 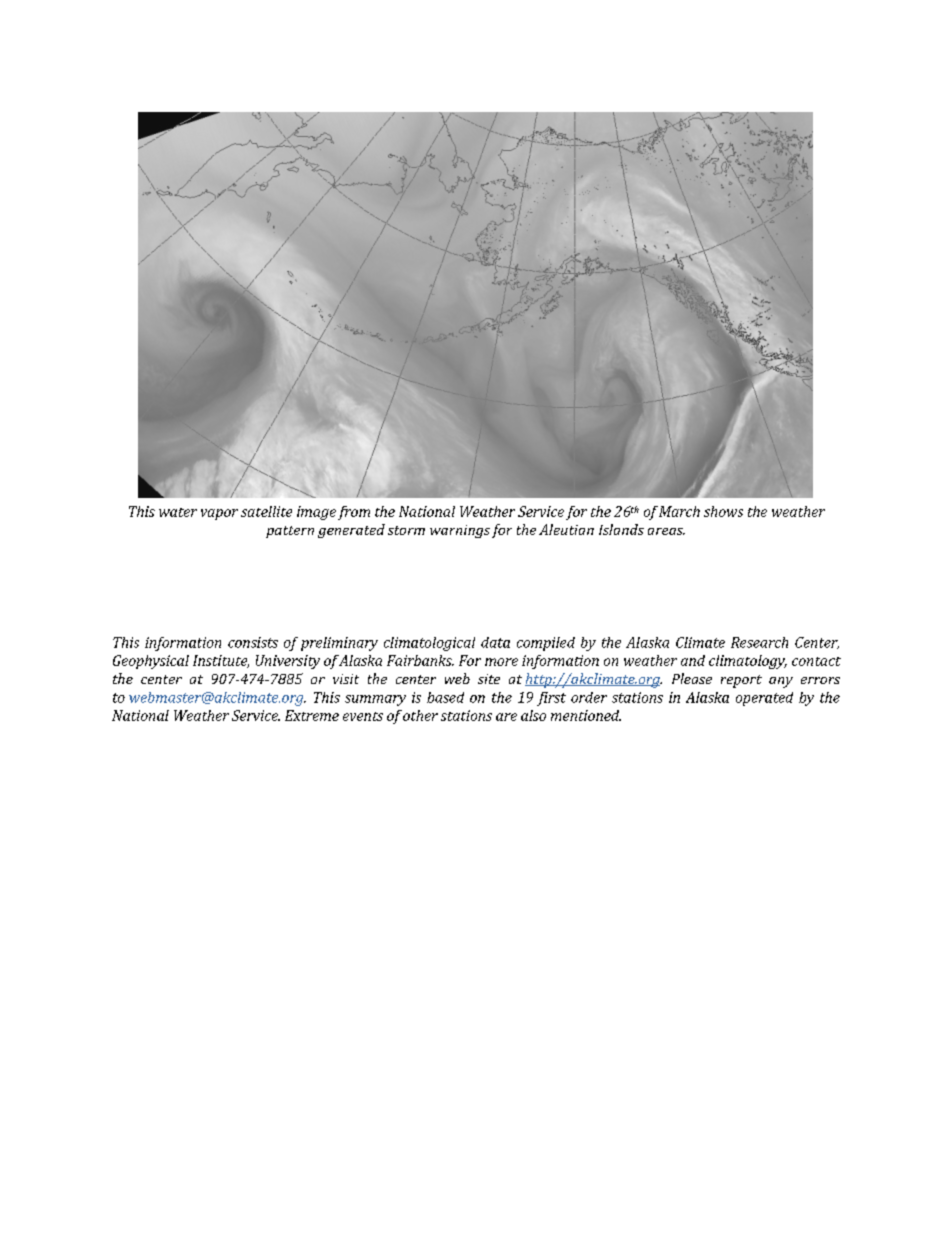 What do you see at coordinates (253, 642) in the image?
I see `consists` at bounding box center [253, 642].
